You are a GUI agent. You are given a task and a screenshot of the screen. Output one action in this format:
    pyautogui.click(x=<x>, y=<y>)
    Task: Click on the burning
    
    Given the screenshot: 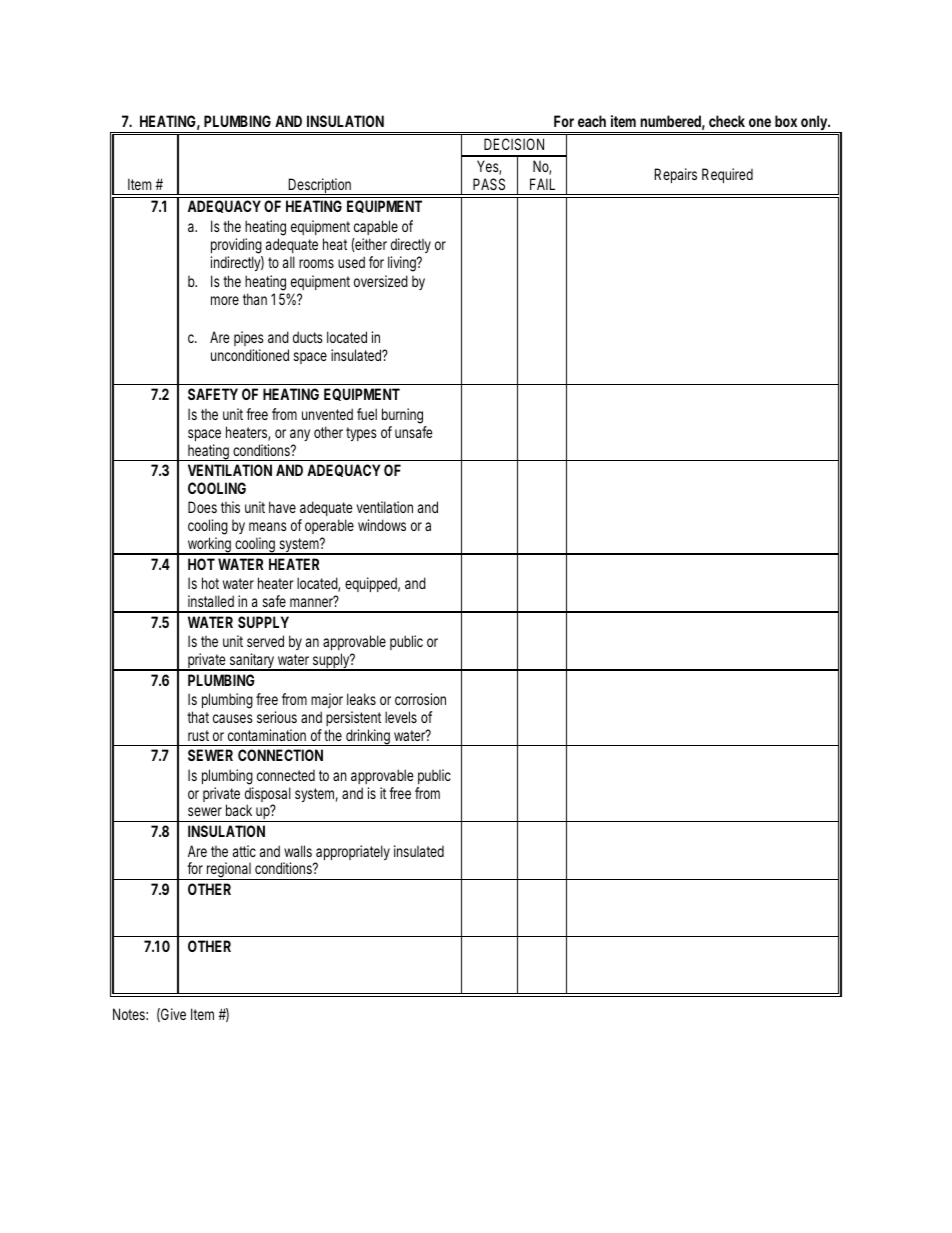 What is the action you would take?
    pyautogui.click(x=402, y=416)
